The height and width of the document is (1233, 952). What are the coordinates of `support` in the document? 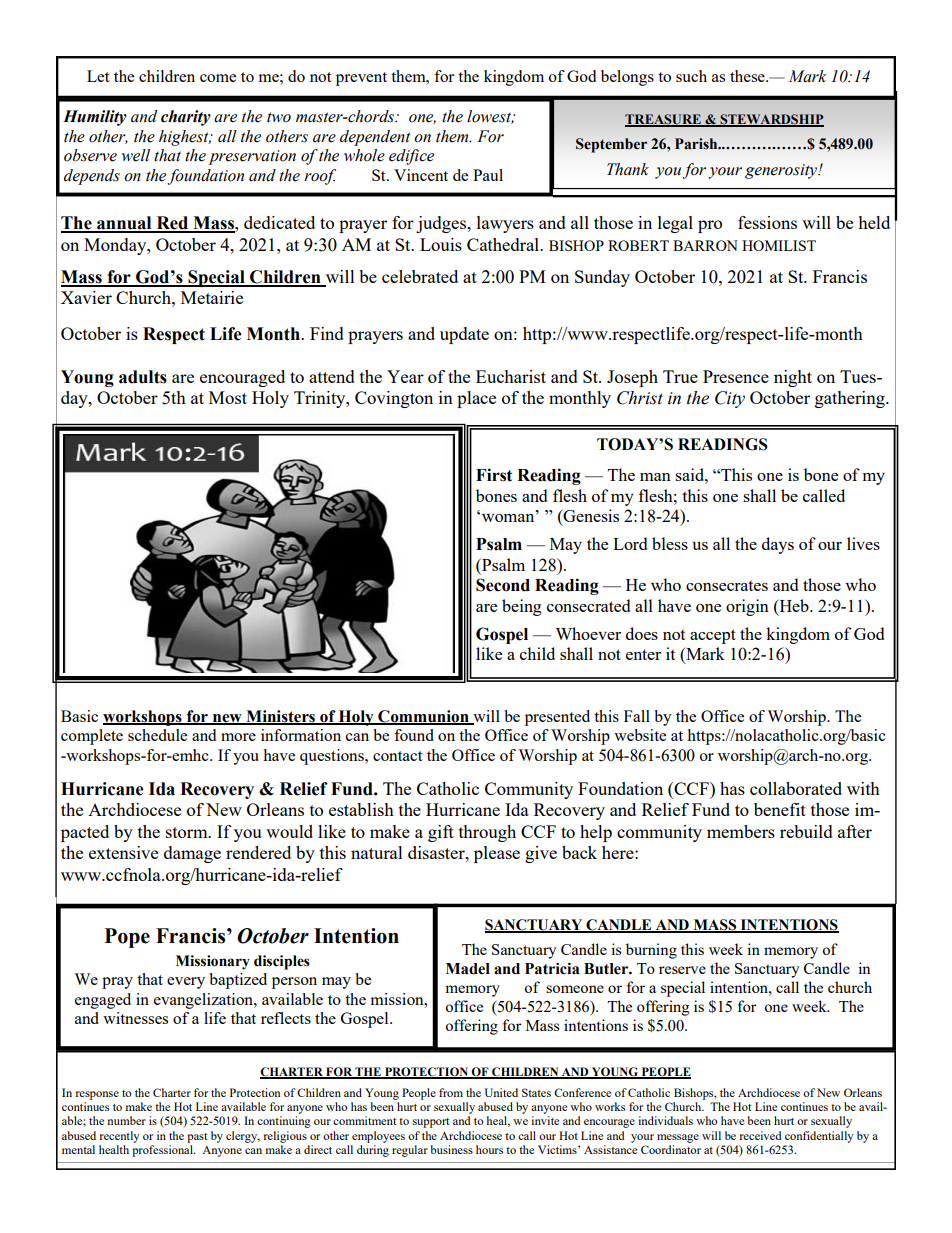 It's located at (431, 1123).
